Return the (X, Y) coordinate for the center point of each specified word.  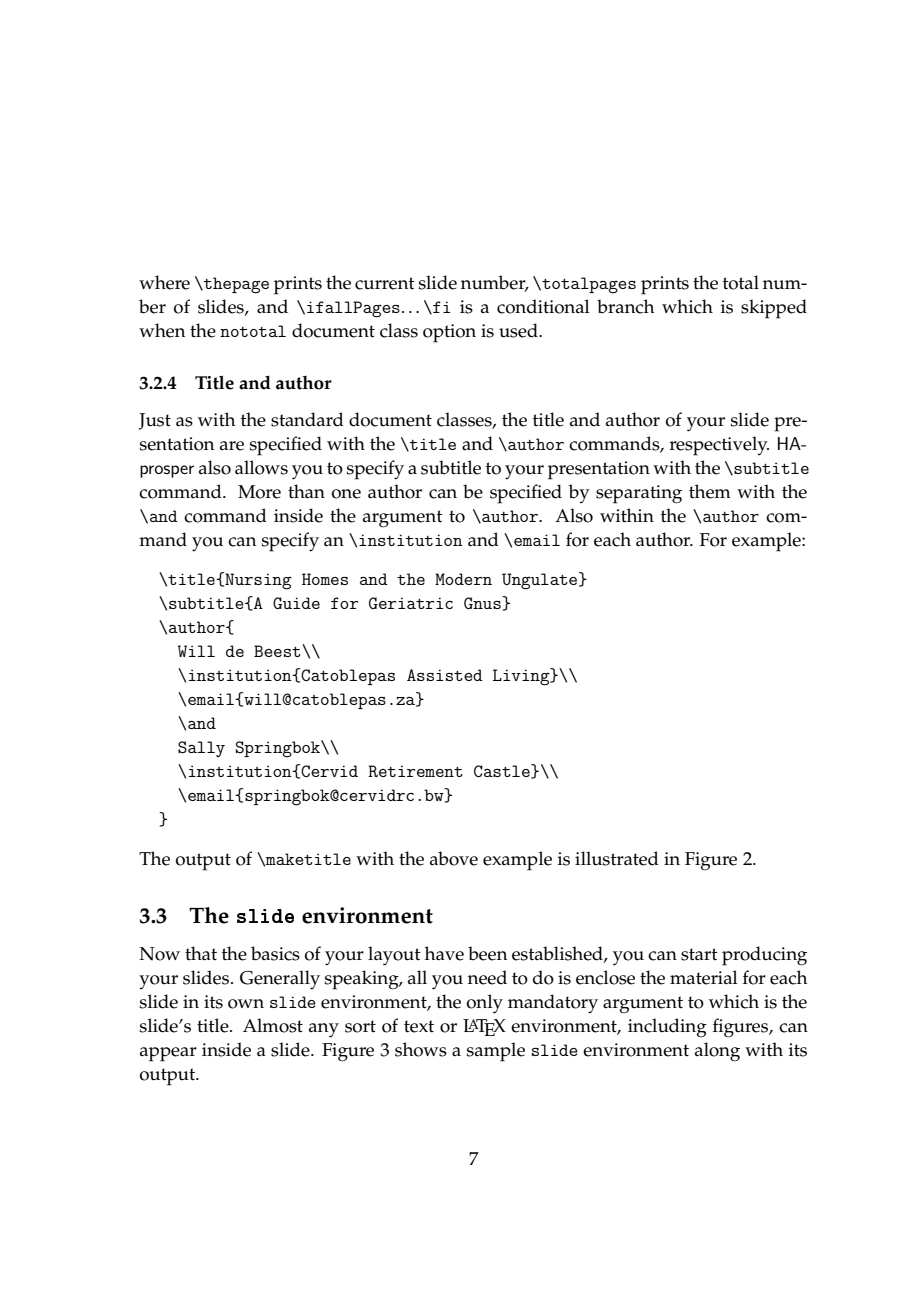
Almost (273, 1025)
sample (496, 1052)
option (449, 333)
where (164, 282)
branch (625, 306)
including (667, 1028)
